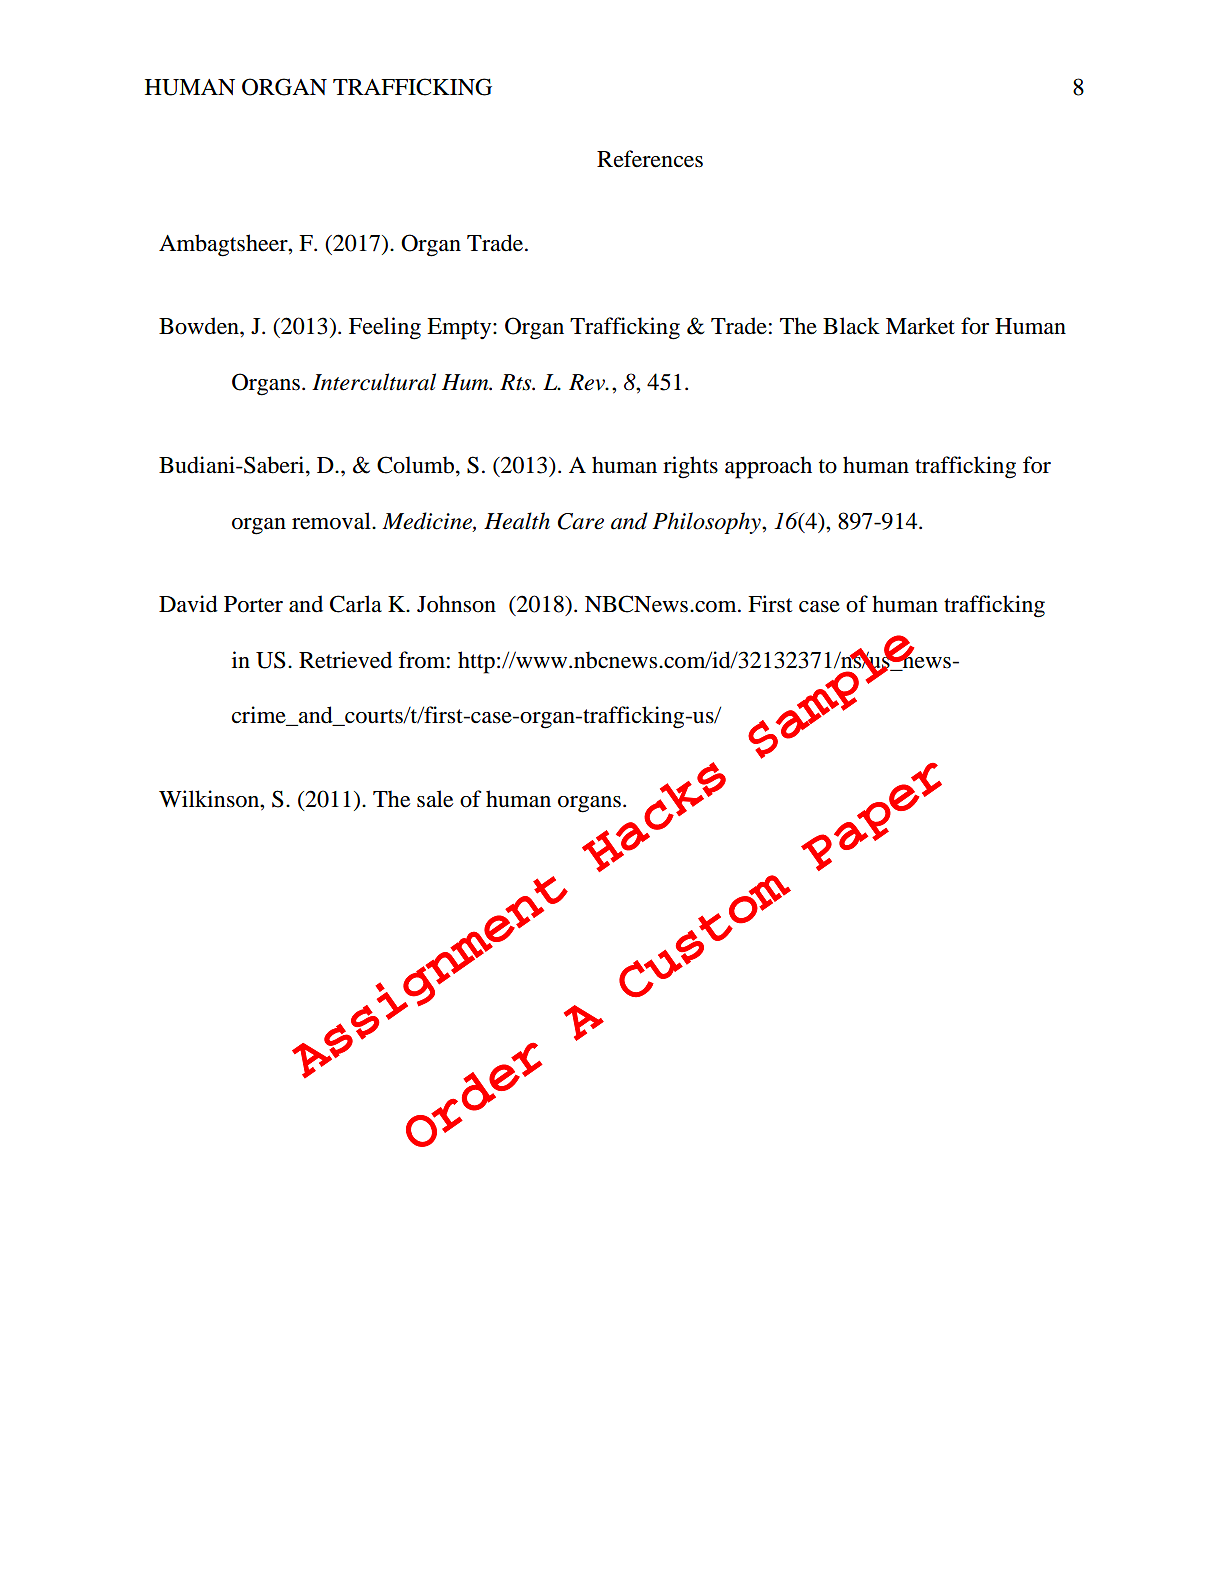 The width and height of the screenshot is (1229, 1591). What do you see at coordinates (200, 326) in the screenshot?
I see `Bowden` at bounding box center [200, 326].
